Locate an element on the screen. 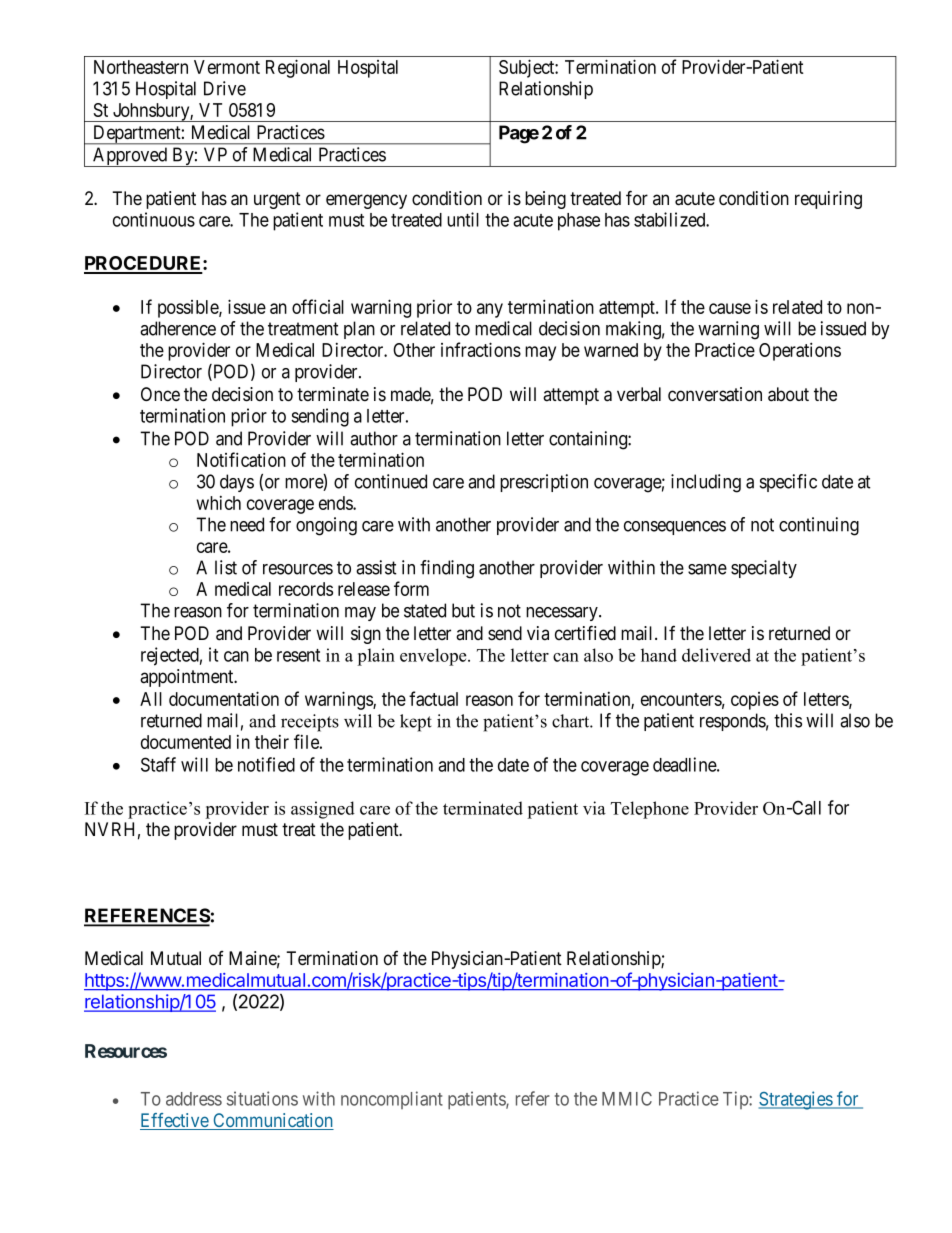 The height and width of the screenshot is (1233, 952). noncompliant is located at coordinates (392, 1100).
